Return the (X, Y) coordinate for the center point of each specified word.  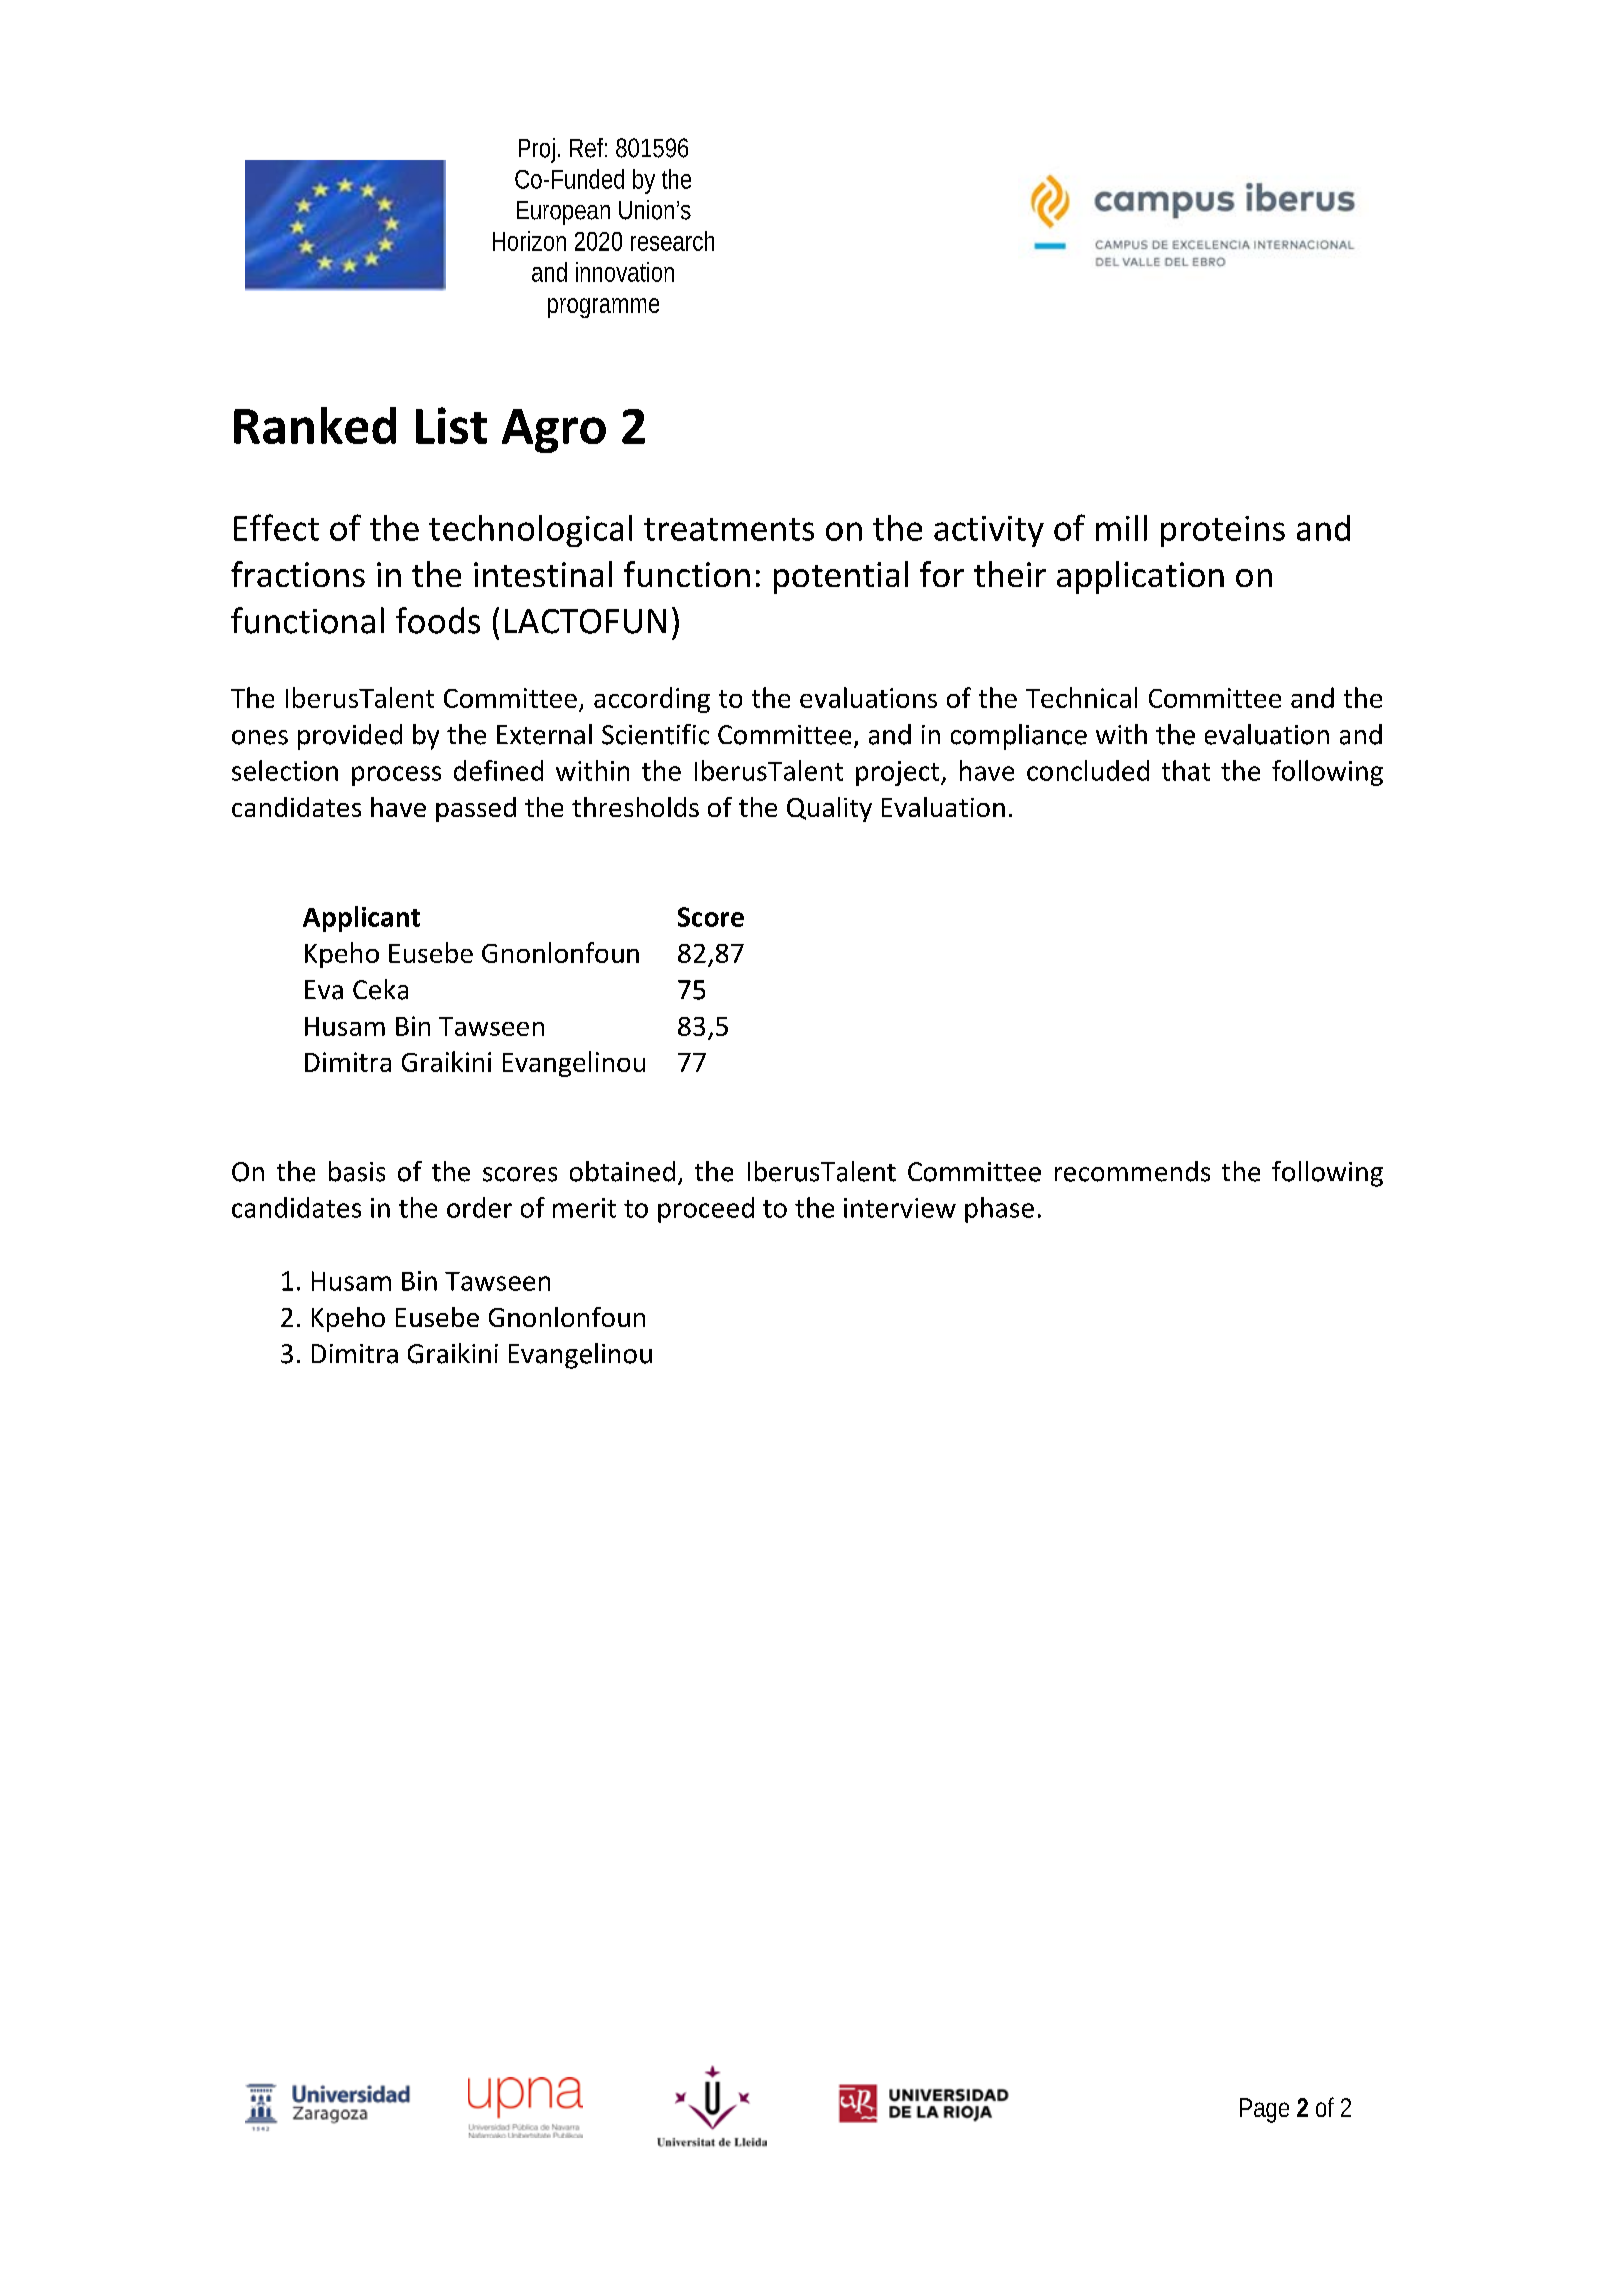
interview (900, 1208)
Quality (829, 809)
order (479, 1207)
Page (1264, 2110)
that (1186, 770)
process (396, 776)
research (672, 241)
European (563, 213)
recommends (1132, 1171)
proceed (706, 1210)
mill (1121, 528)
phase (999, 1210)
